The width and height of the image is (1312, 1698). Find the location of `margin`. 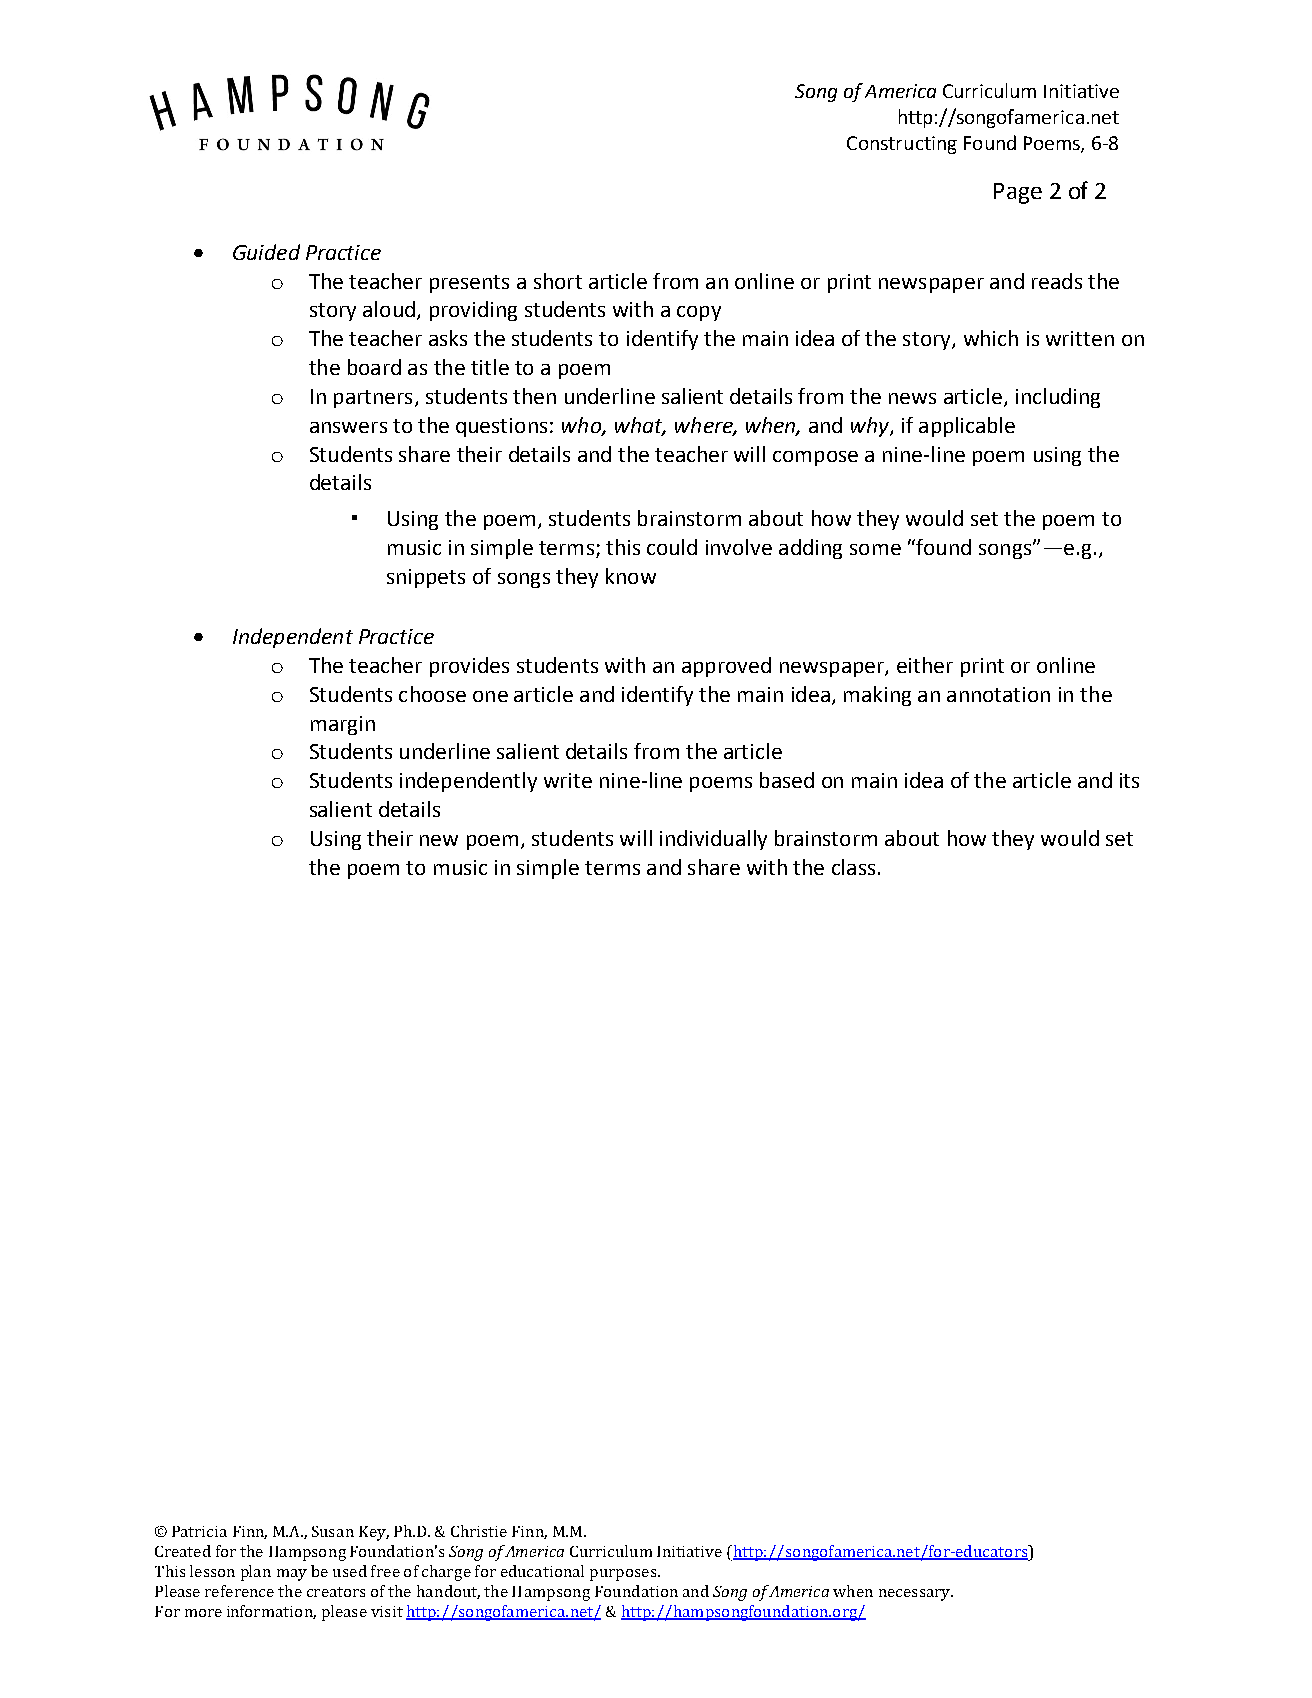

margin is located at coordinates (343, 725).
